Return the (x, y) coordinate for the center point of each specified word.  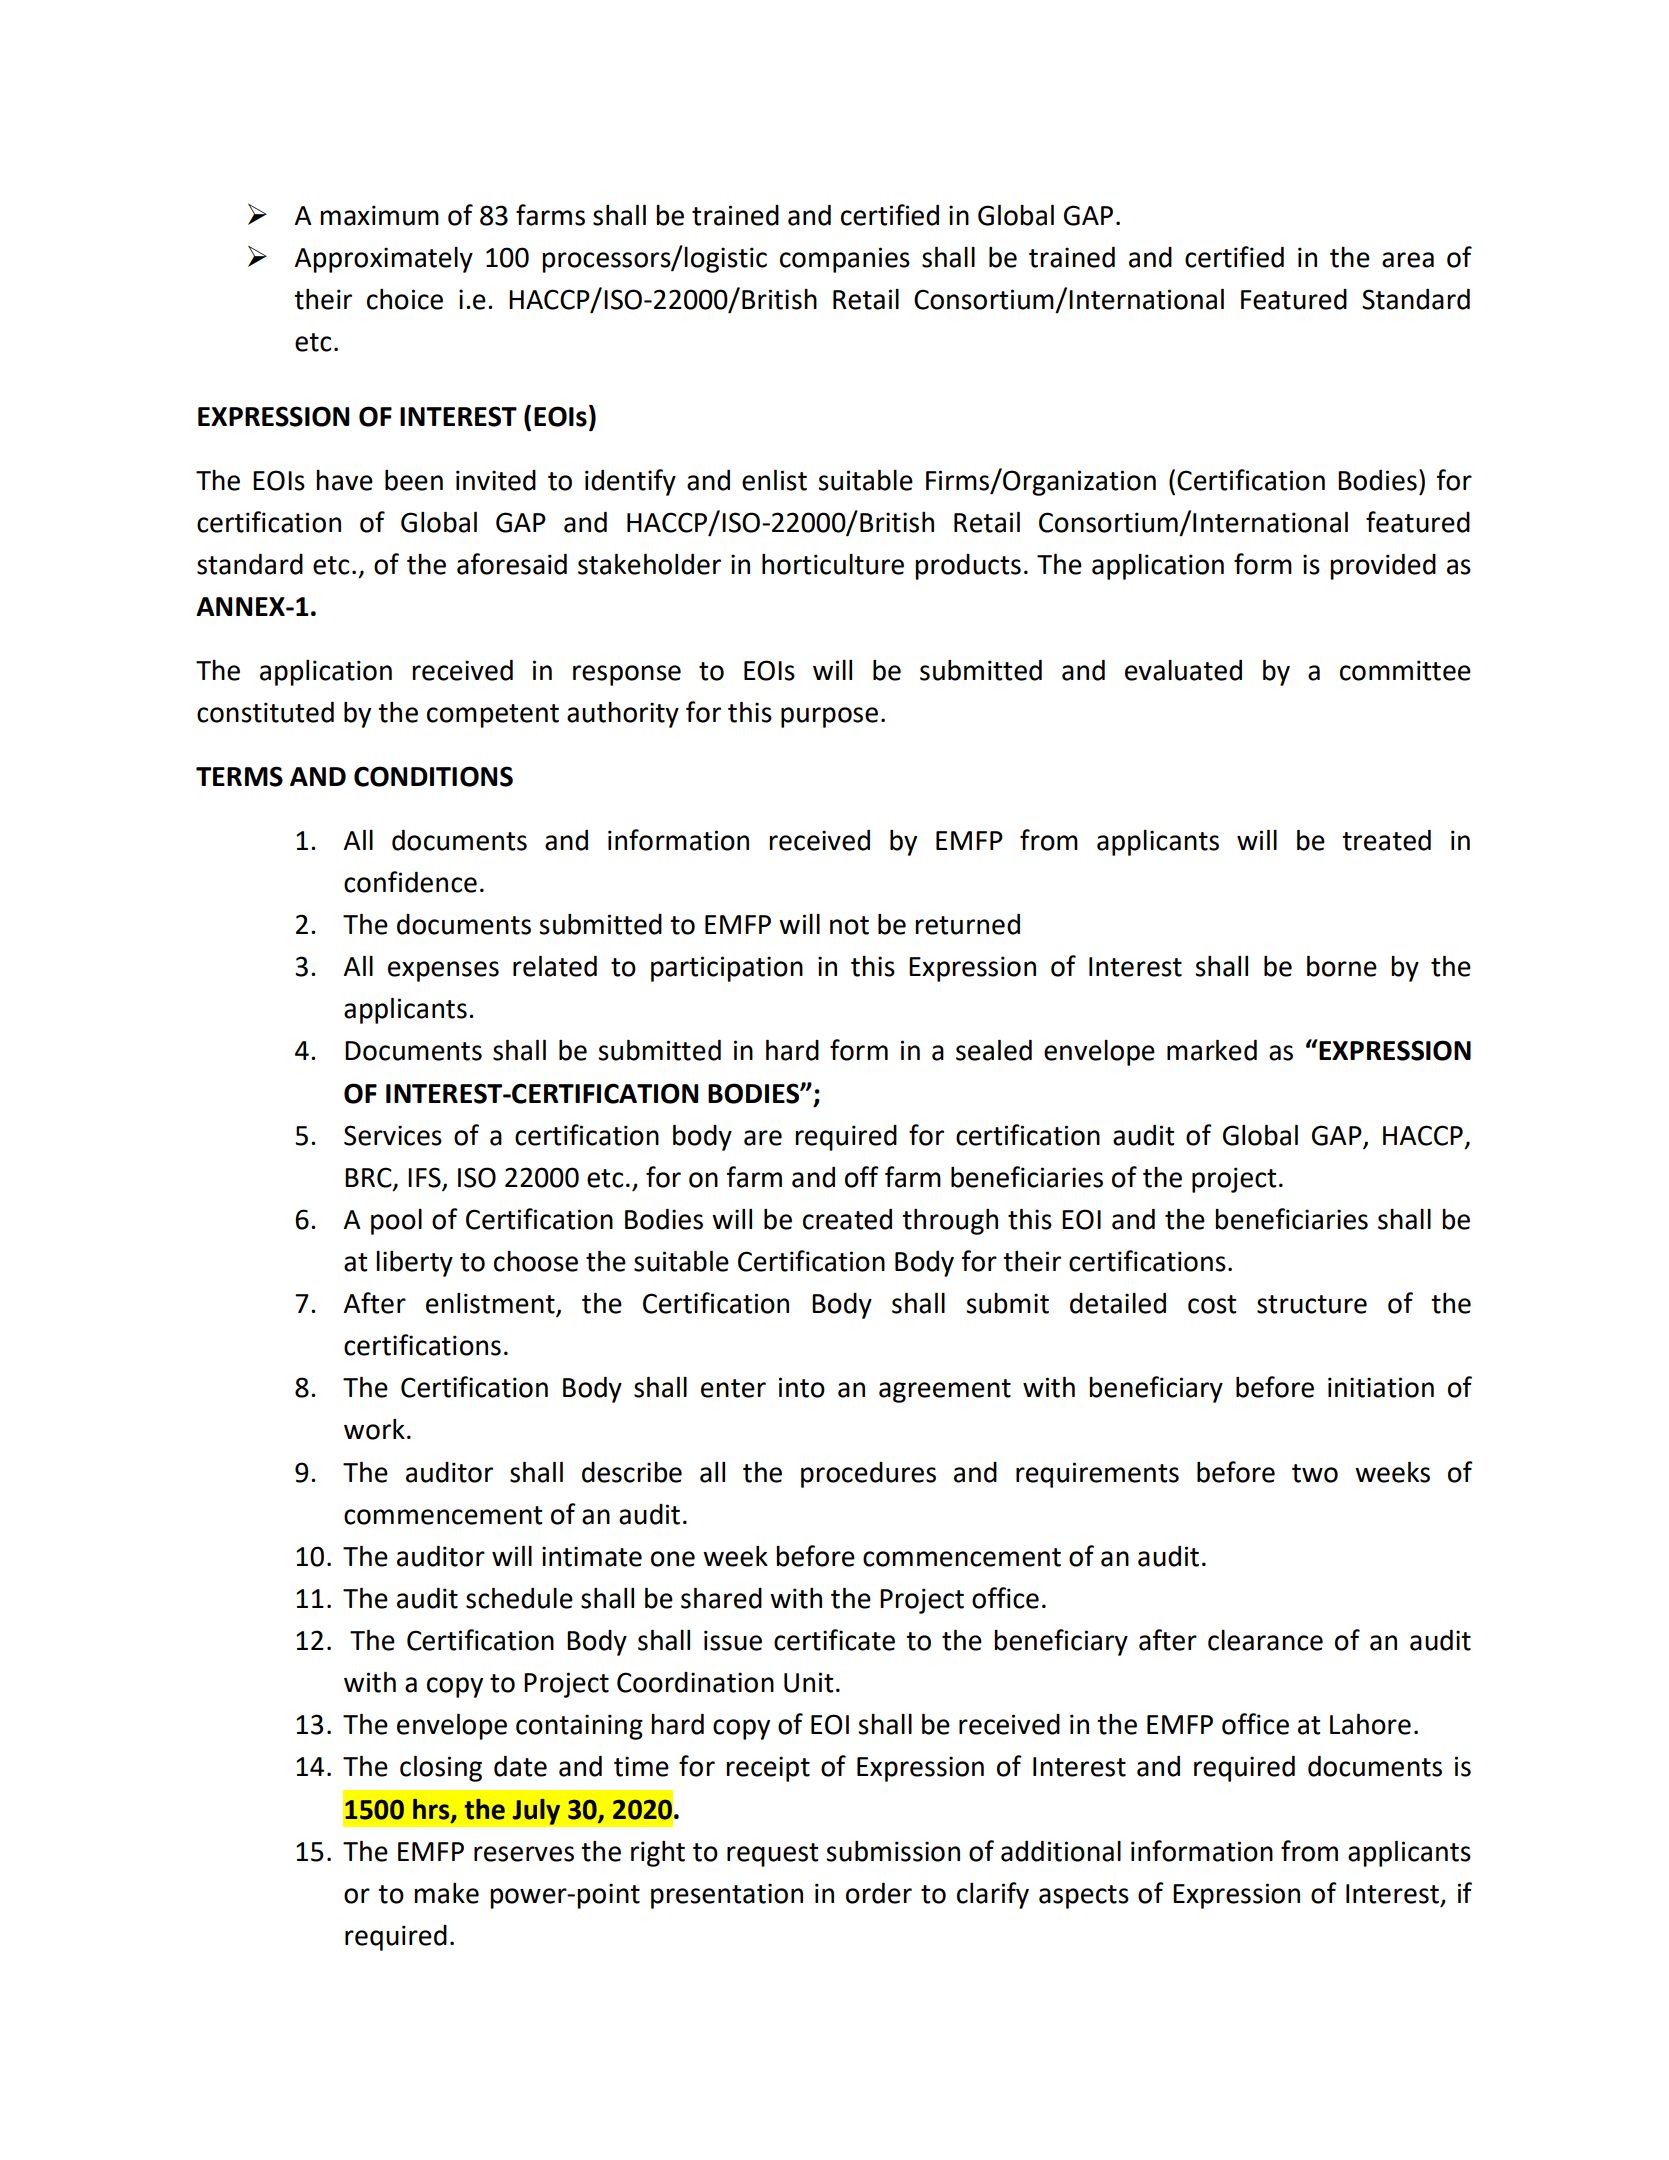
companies (845, 260)
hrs (432, 1810)
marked (1212, 1050)
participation (727, 969)
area (1408, 260)
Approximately (384, 260)
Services (393, 1135)
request (772, 1855)
